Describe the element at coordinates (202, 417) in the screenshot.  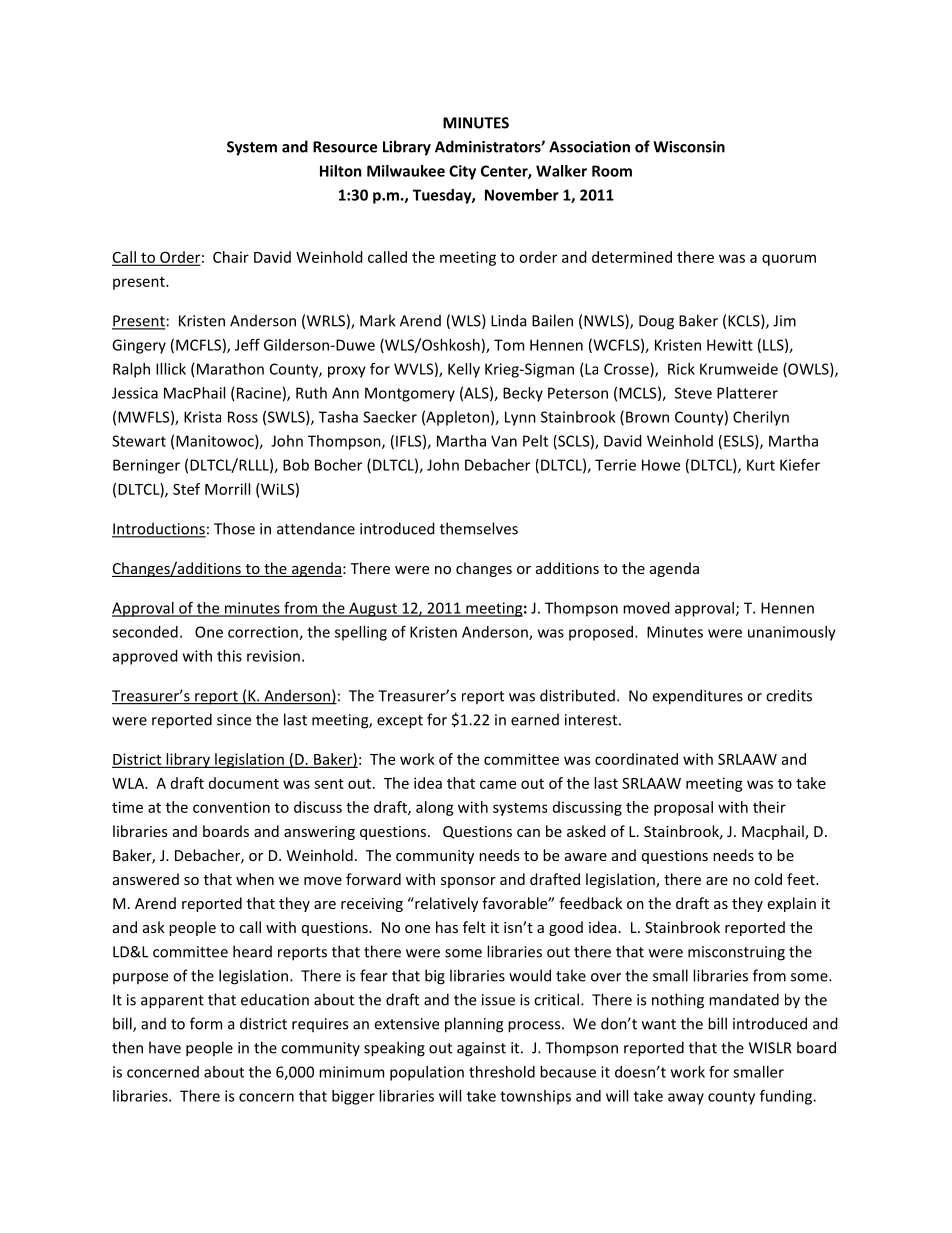
I see `Krista` at that location.
